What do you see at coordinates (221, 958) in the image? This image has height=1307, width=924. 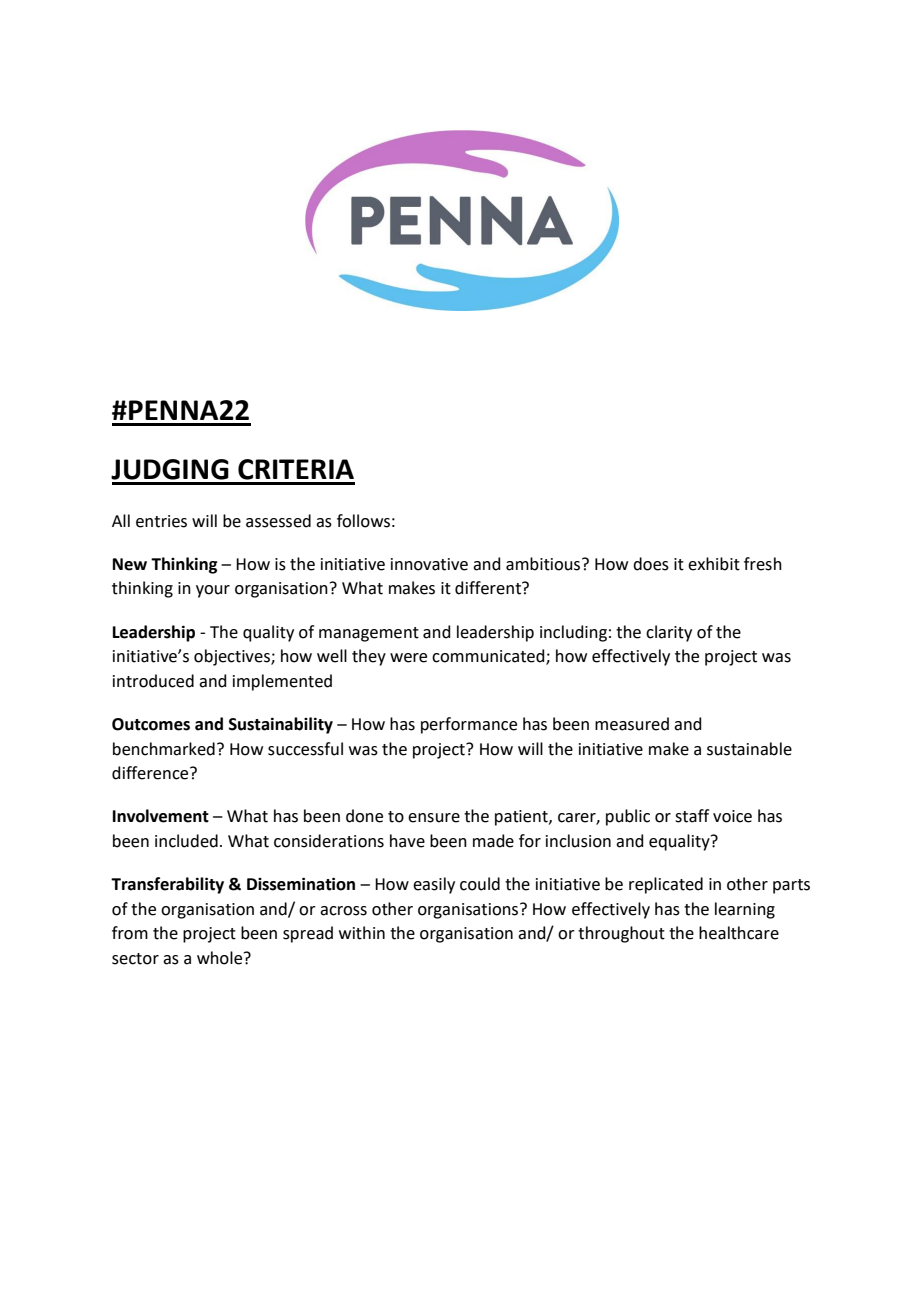 I see `whole` at bounding box center [221, 958].
